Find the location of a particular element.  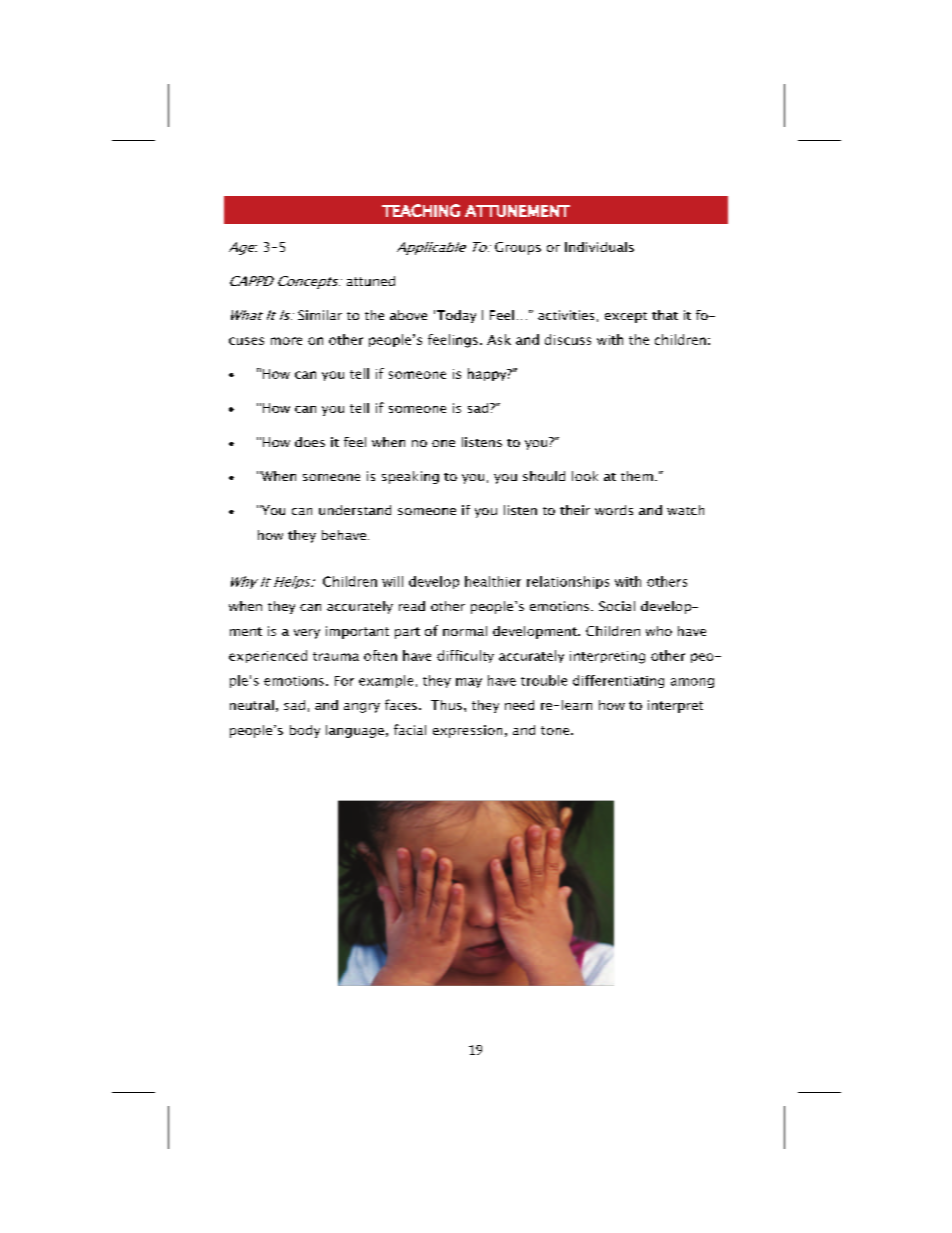

Individuals is located at coordinates (599, 247).
